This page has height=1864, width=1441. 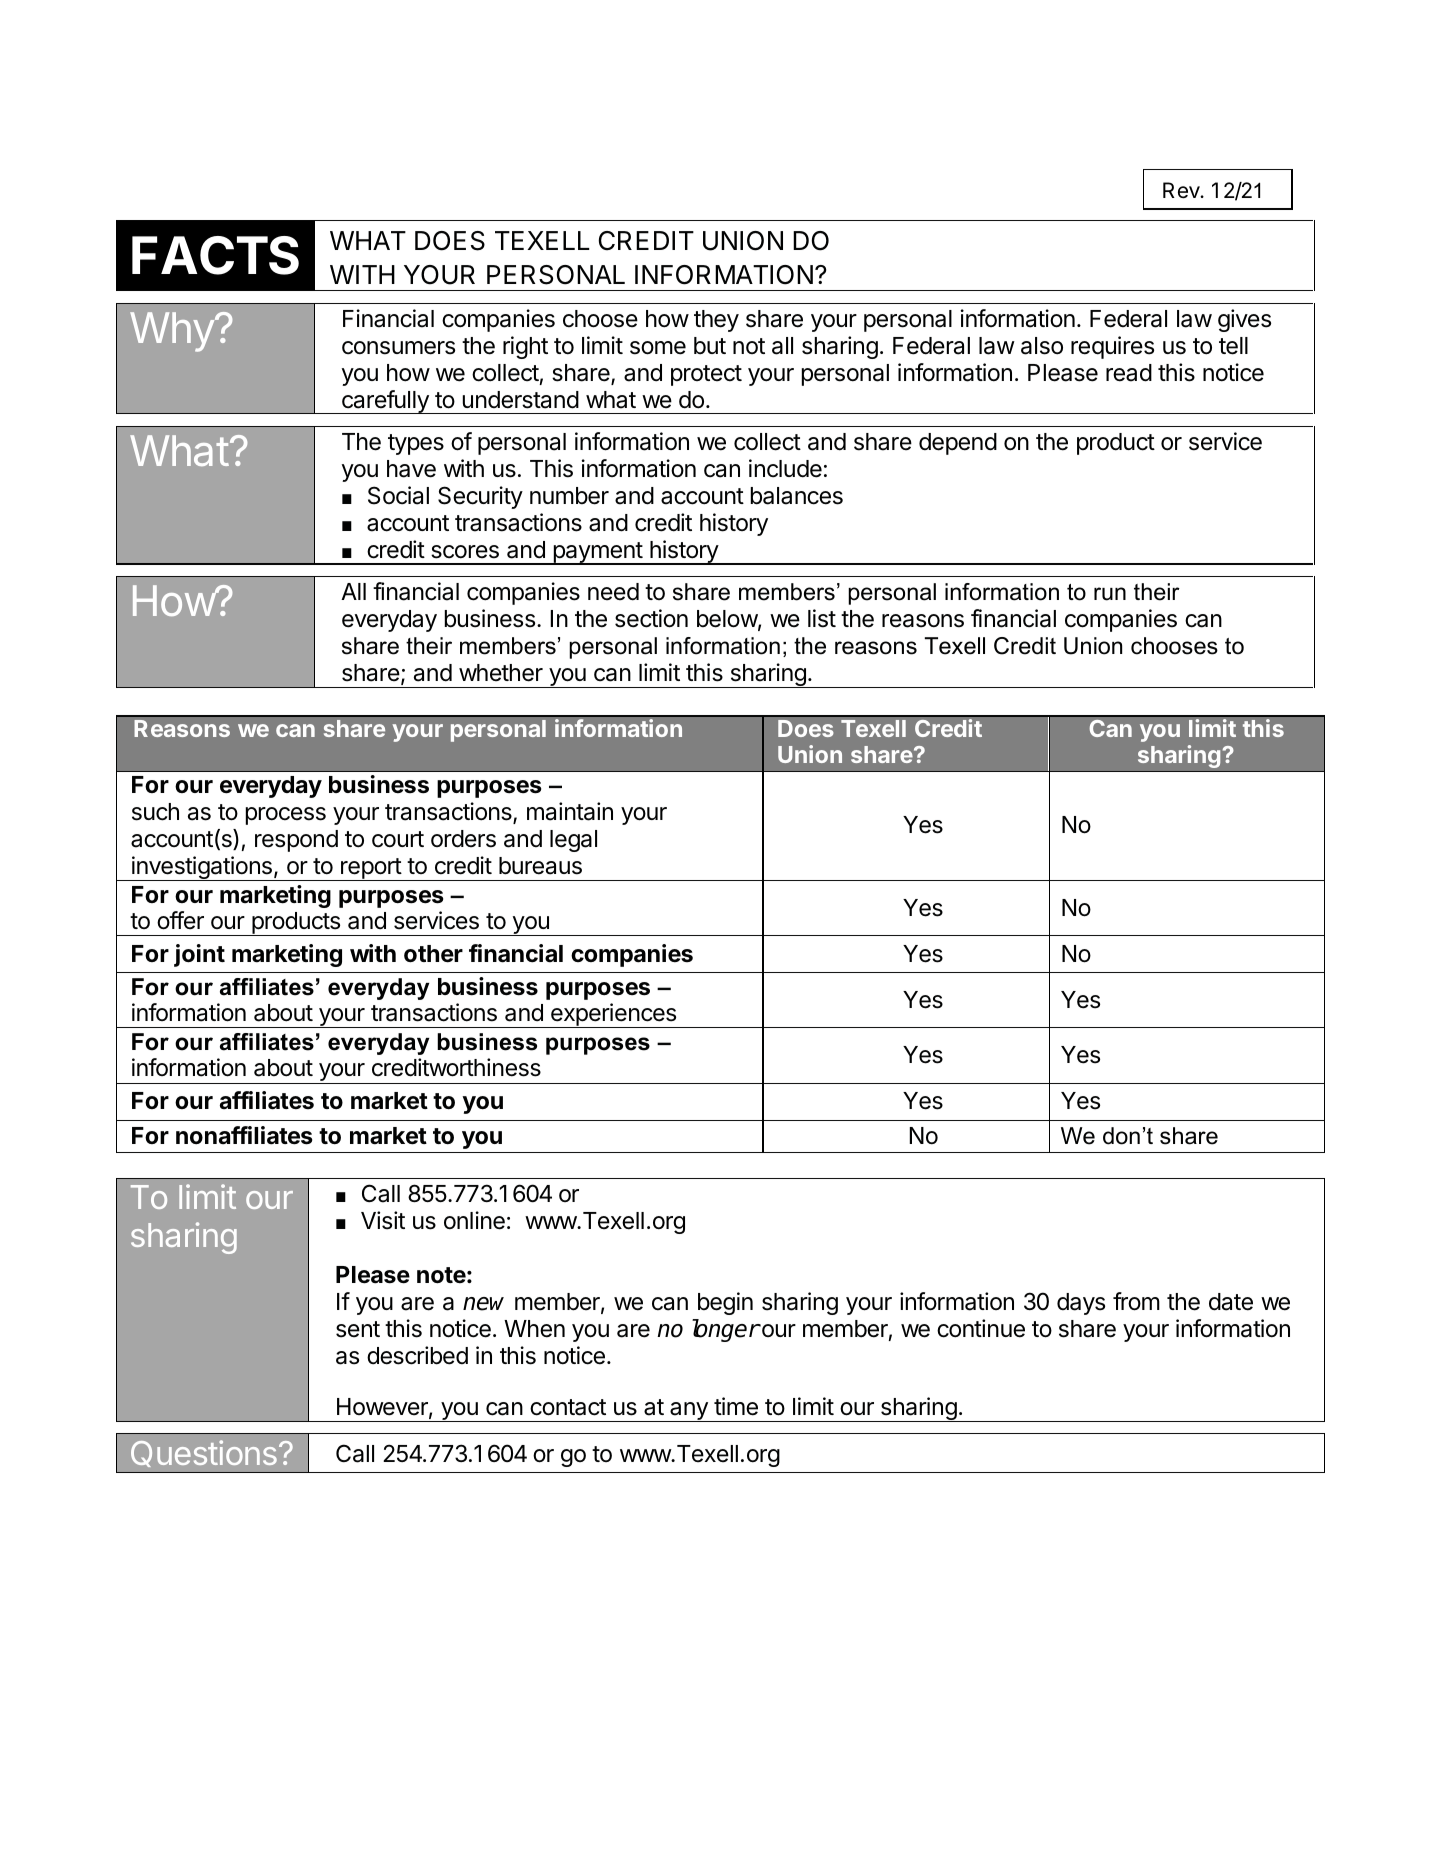 What do you see at coordinates (573, 841) in the page?
I see `legal` at bounding box center [573, 841].
